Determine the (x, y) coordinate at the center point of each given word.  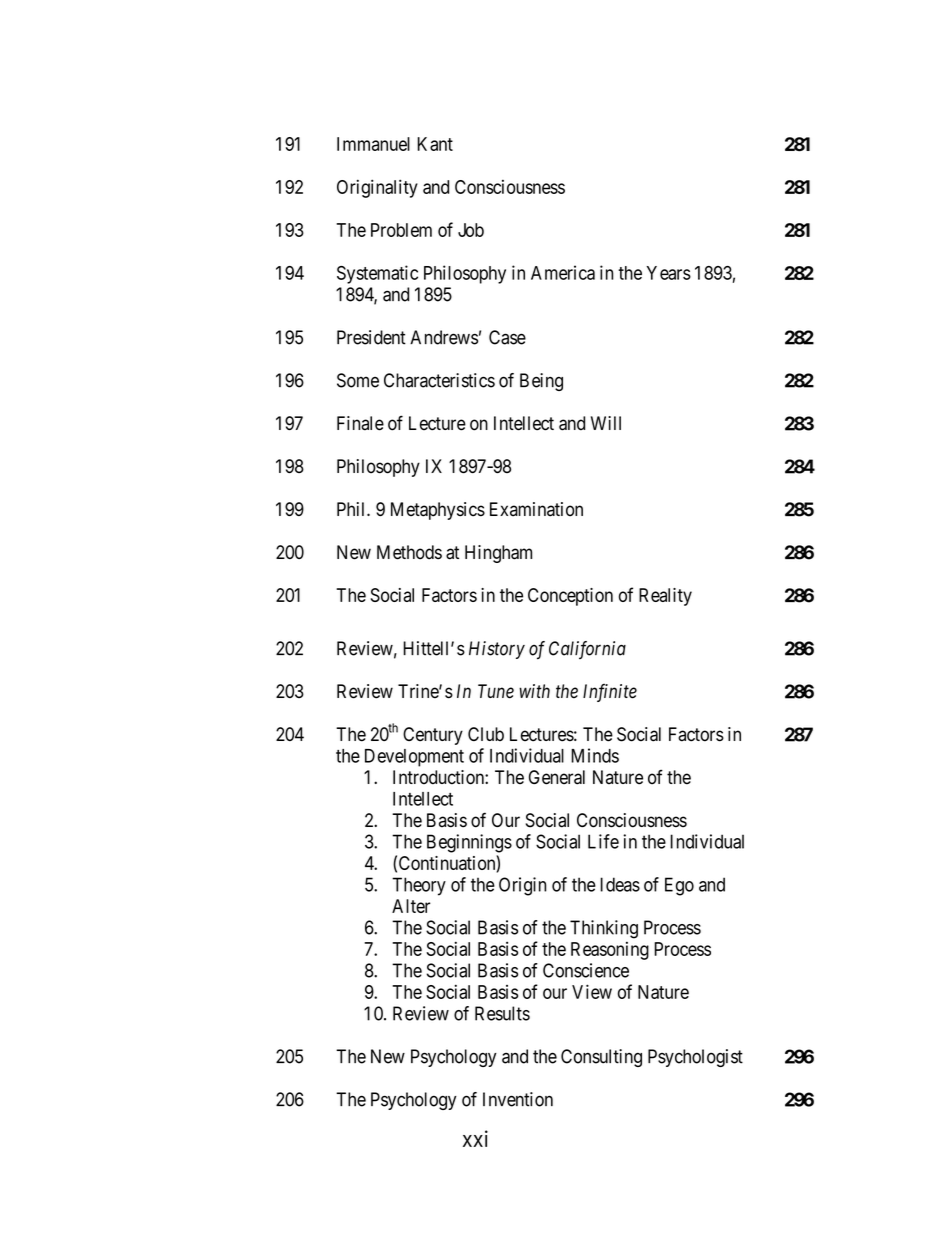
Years (669, 273)
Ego (679, 886)
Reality (665, 597)
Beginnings (469, 843)
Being (541, 382)
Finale (360, 423)
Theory (419, 886)
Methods (409, 552)
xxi (475, 1138)
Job (471, 230)
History (497, 650)
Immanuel (373, 144)
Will (606, 423)
